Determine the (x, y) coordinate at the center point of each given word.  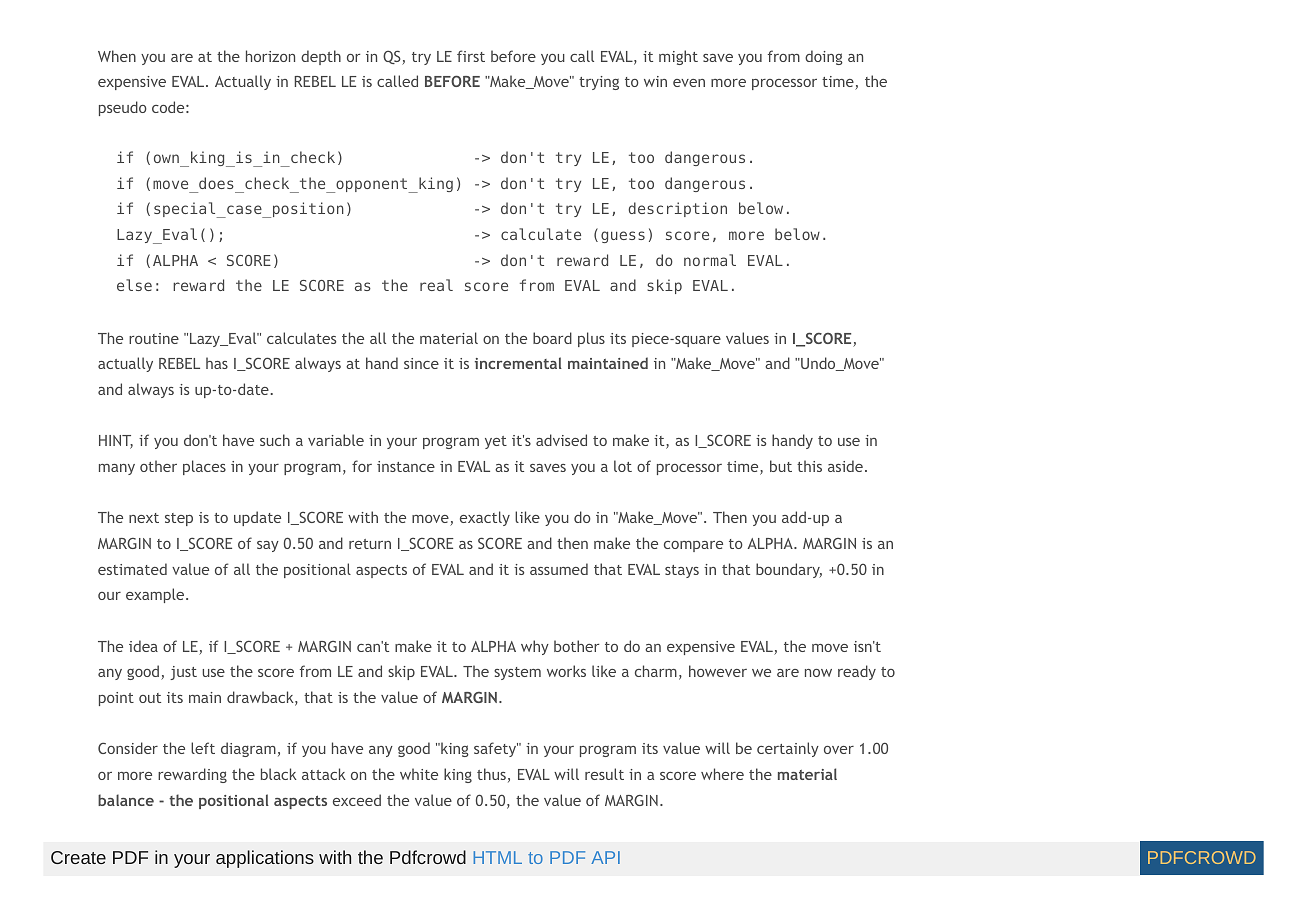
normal (710, 260)
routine (154, 338)
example (156, 595)
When (117, 56)
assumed (559, 569)
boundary (789, 570)
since (421, 363)
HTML (497, 857)
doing (824, 57)
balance (126, 800)
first (471, 56)
